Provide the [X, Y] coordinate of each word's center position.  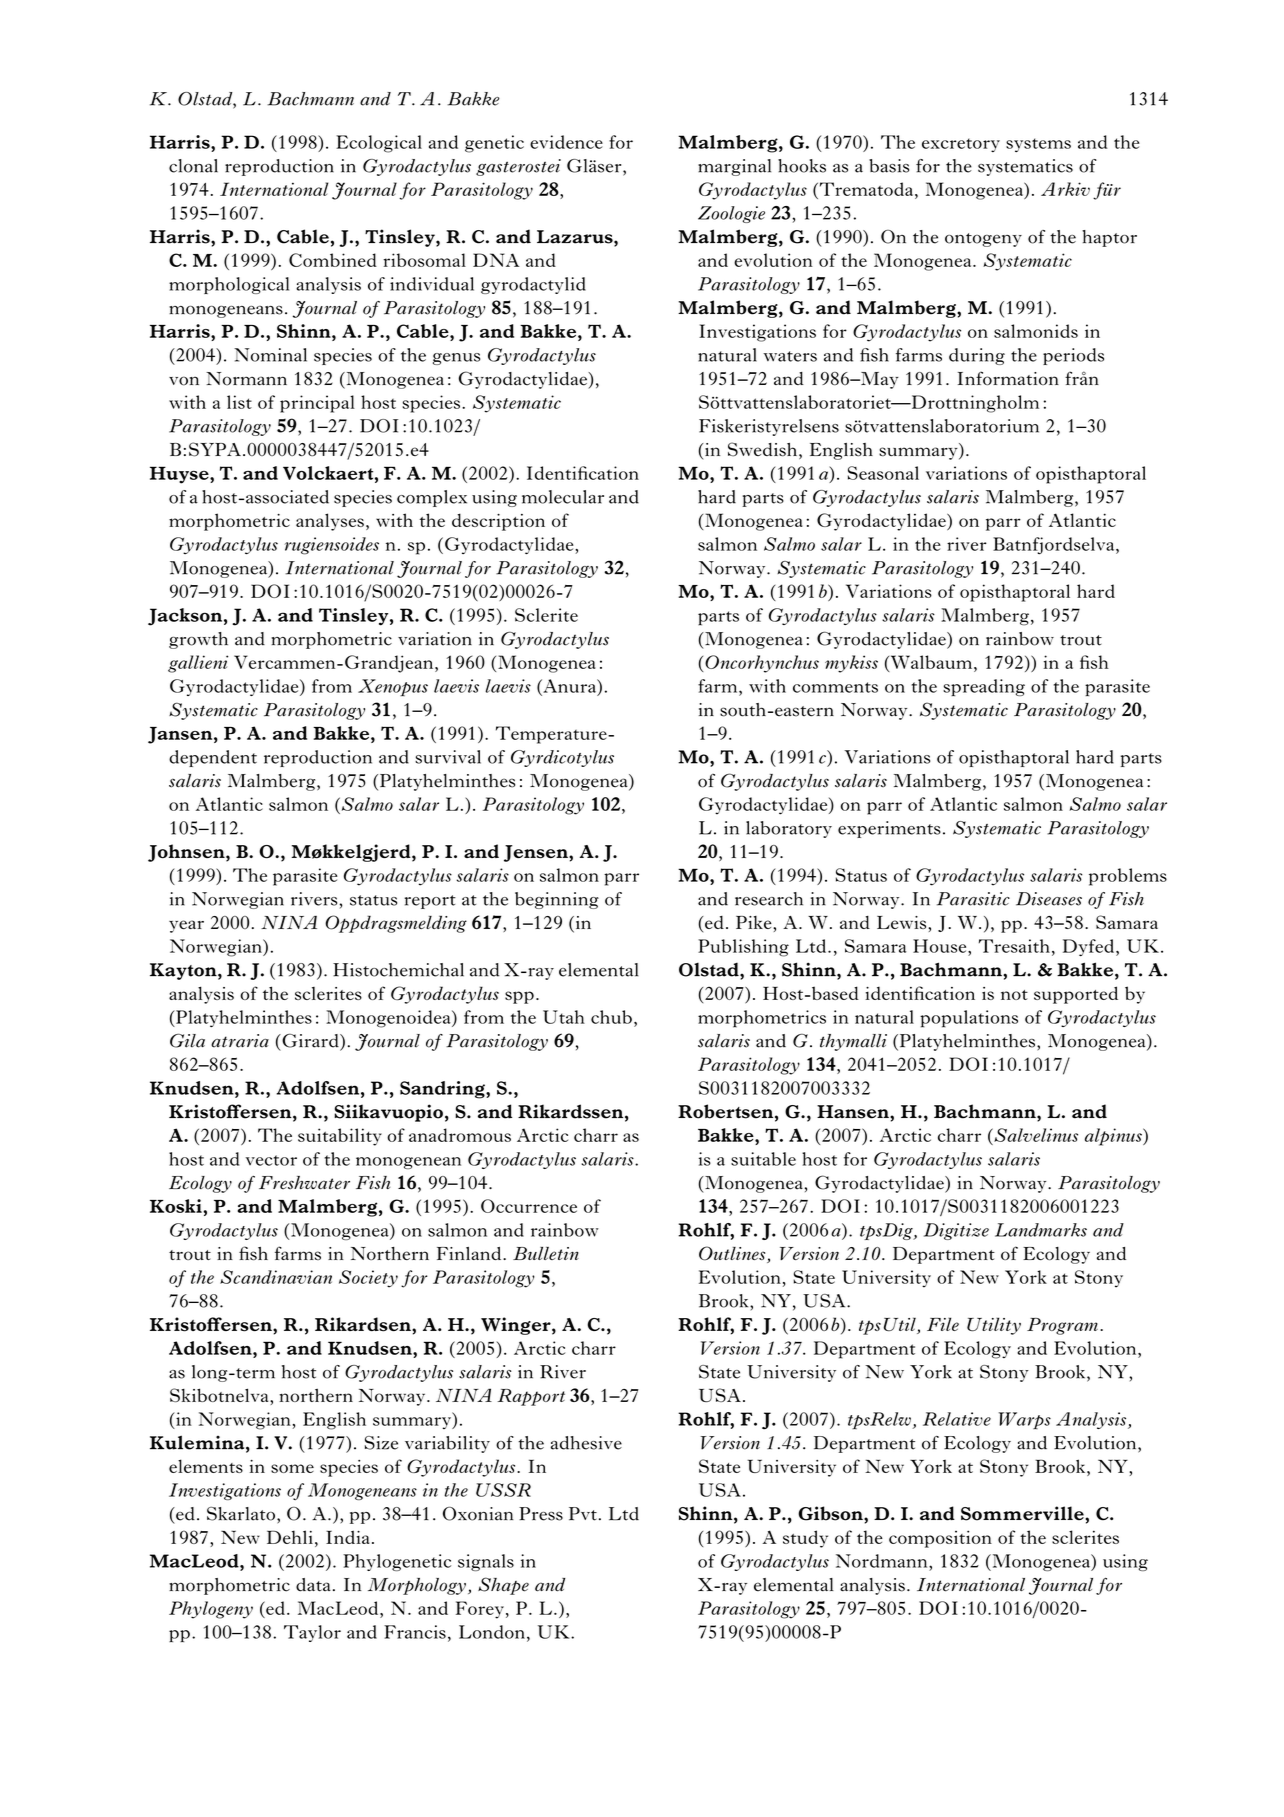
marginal [734, 167]
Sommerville [1023, 1513]
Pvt [583, 1514]
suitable [763, 1159]
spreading [984, 687]
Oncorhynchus [762, 664]
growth [198, 640]
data [313, 1585]
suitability [340, 1137]
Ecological [379, 144]
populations [969, 1019]
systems [1038, 145]
